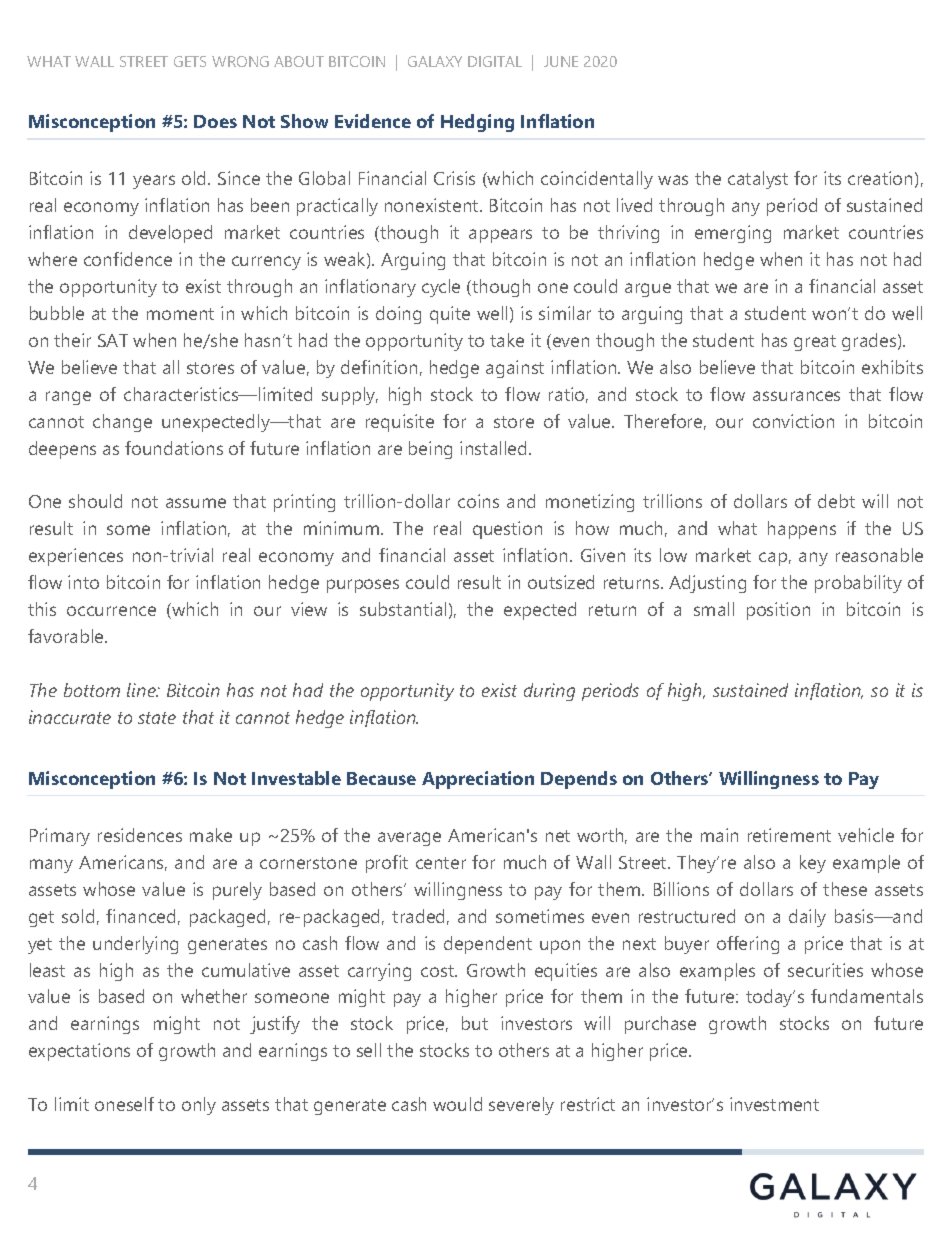  Describe the element at coordinates (190, 61) in the page. I see `GETS` at that location.
